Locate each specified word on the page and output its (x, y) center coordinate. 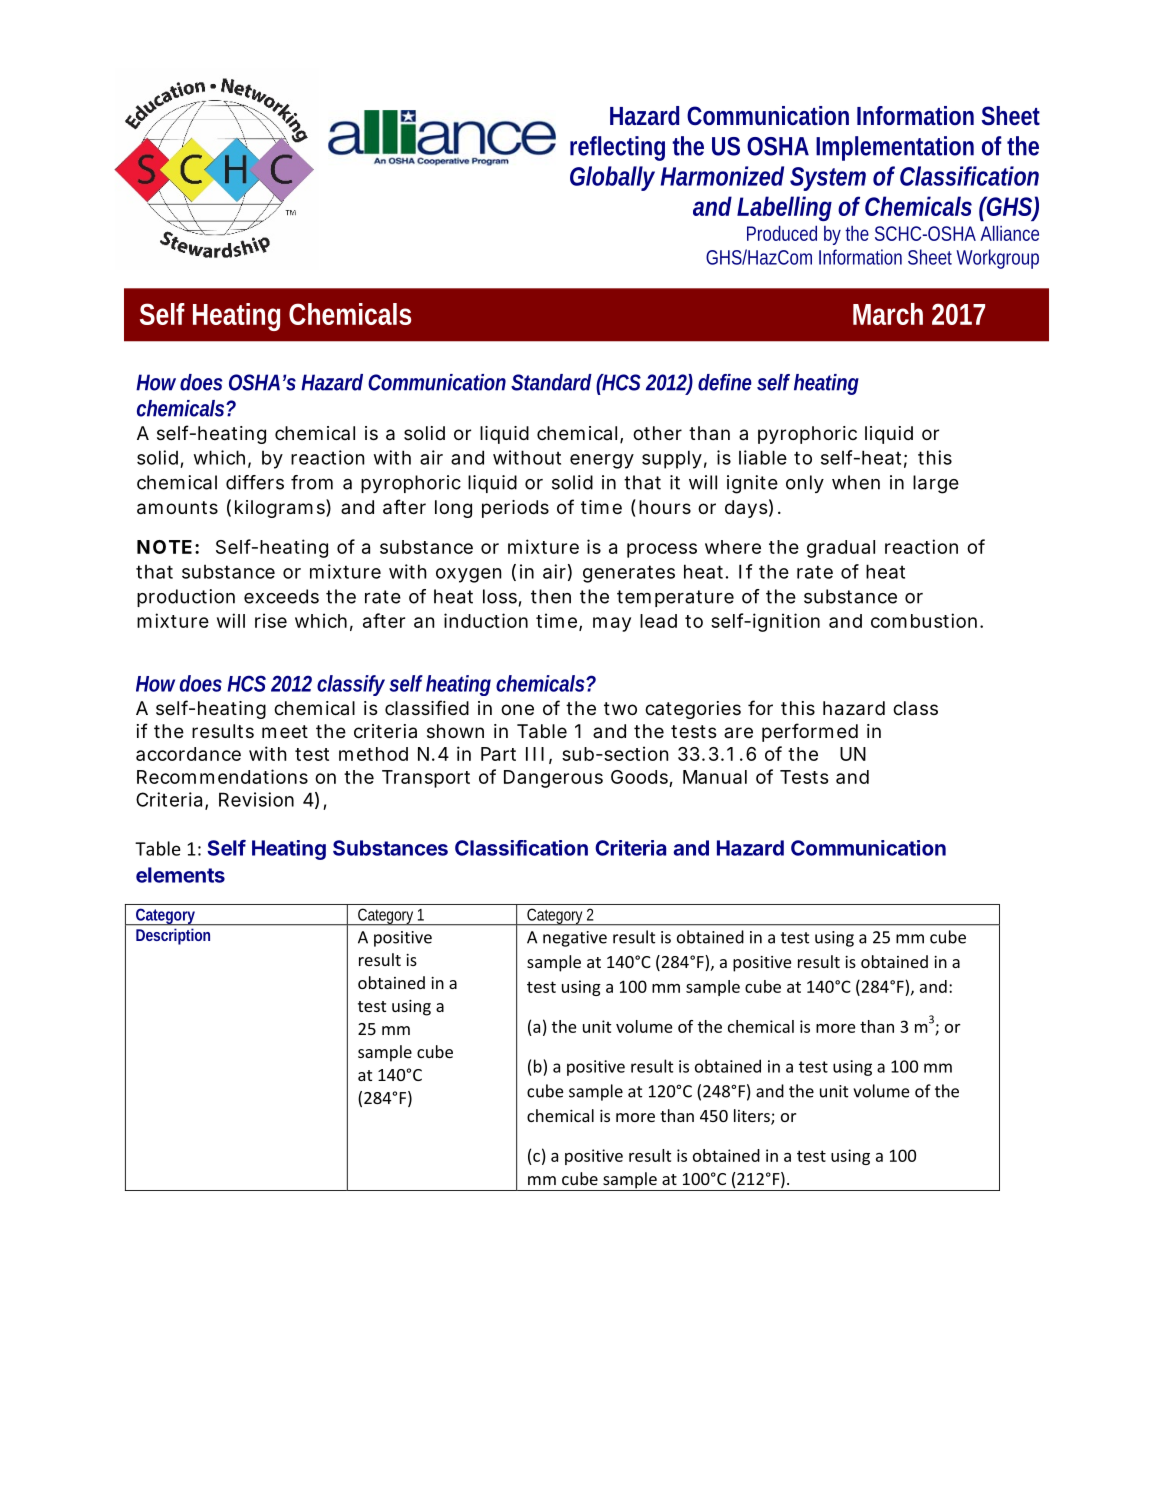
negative (575, 939)
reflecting (617, 148)
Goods (639, 777)
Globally (612, 178)
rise (271, 620)
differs (255, 482)
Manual (715, 777)
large (936, 484)
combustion (924, 620)
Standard (551, 382)
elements (180, 875)
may (612, 624)
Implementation (895, 148)
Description (173, 937)
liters (753, 1117)
